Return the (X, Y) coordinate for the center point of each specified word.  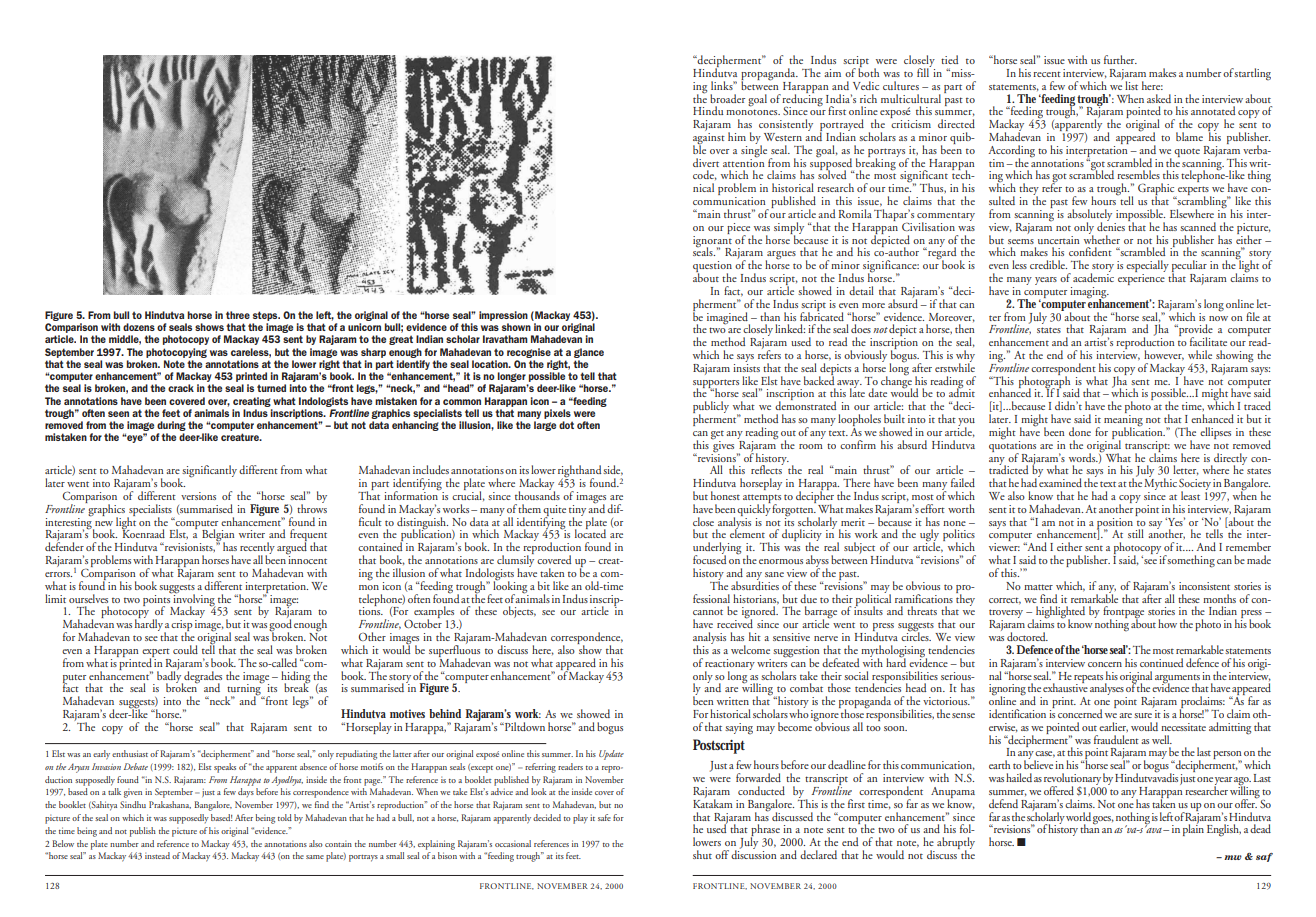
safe (604, 817)
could (185, 649)
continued (1161, 662)
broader (727, 98)
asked (1159, 98)
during (171, 426)
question (712, 268)
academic (1093, 276)
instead (157, 855)
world (1078, 816)
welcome (750, 649)
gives (722, 445)
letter (1186, 470)
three (238, 315)
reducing (802, 99)
